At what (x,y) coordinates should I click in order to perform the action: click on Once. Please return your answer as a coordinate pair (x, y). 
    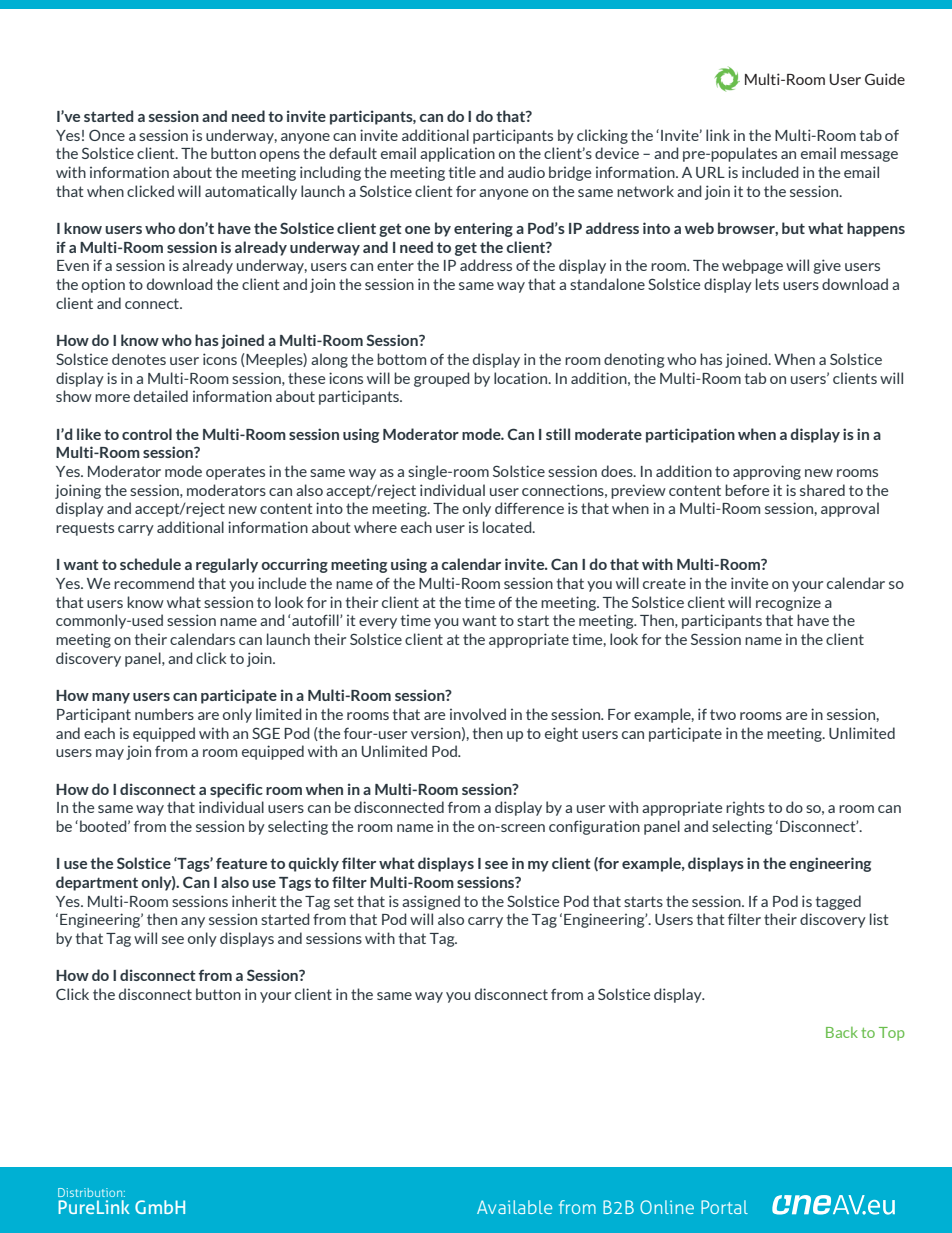
    Looking at the image, I should click on (107, 135).
